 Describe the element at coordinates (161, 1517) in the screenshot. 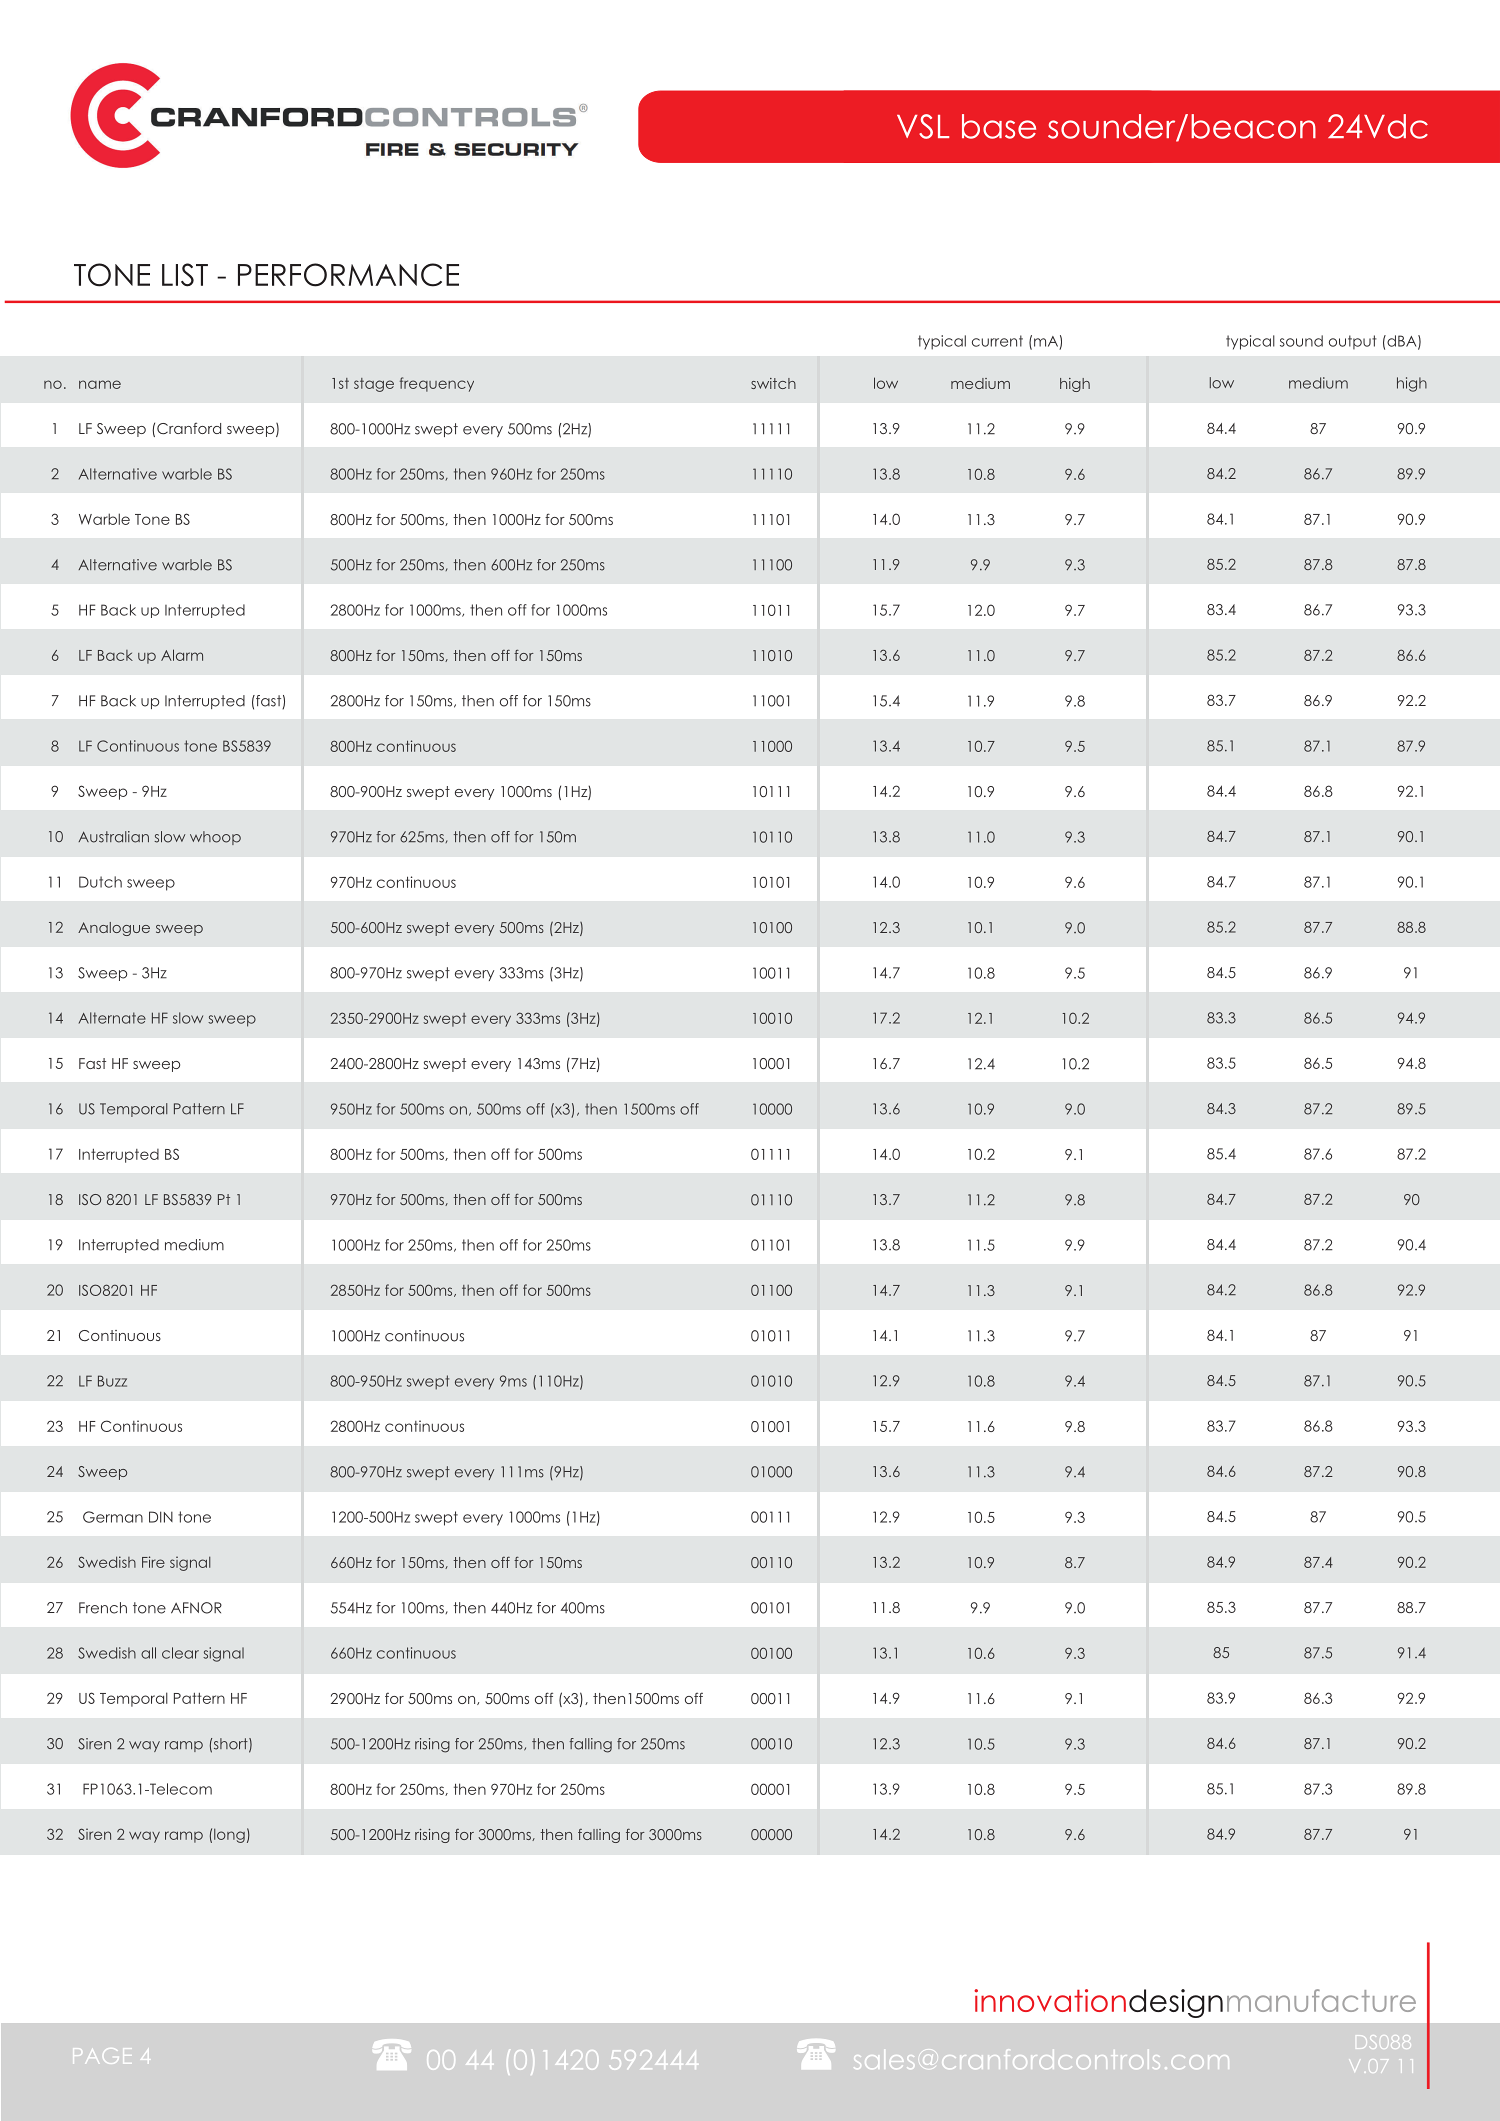

I see `DIN` at that location.
